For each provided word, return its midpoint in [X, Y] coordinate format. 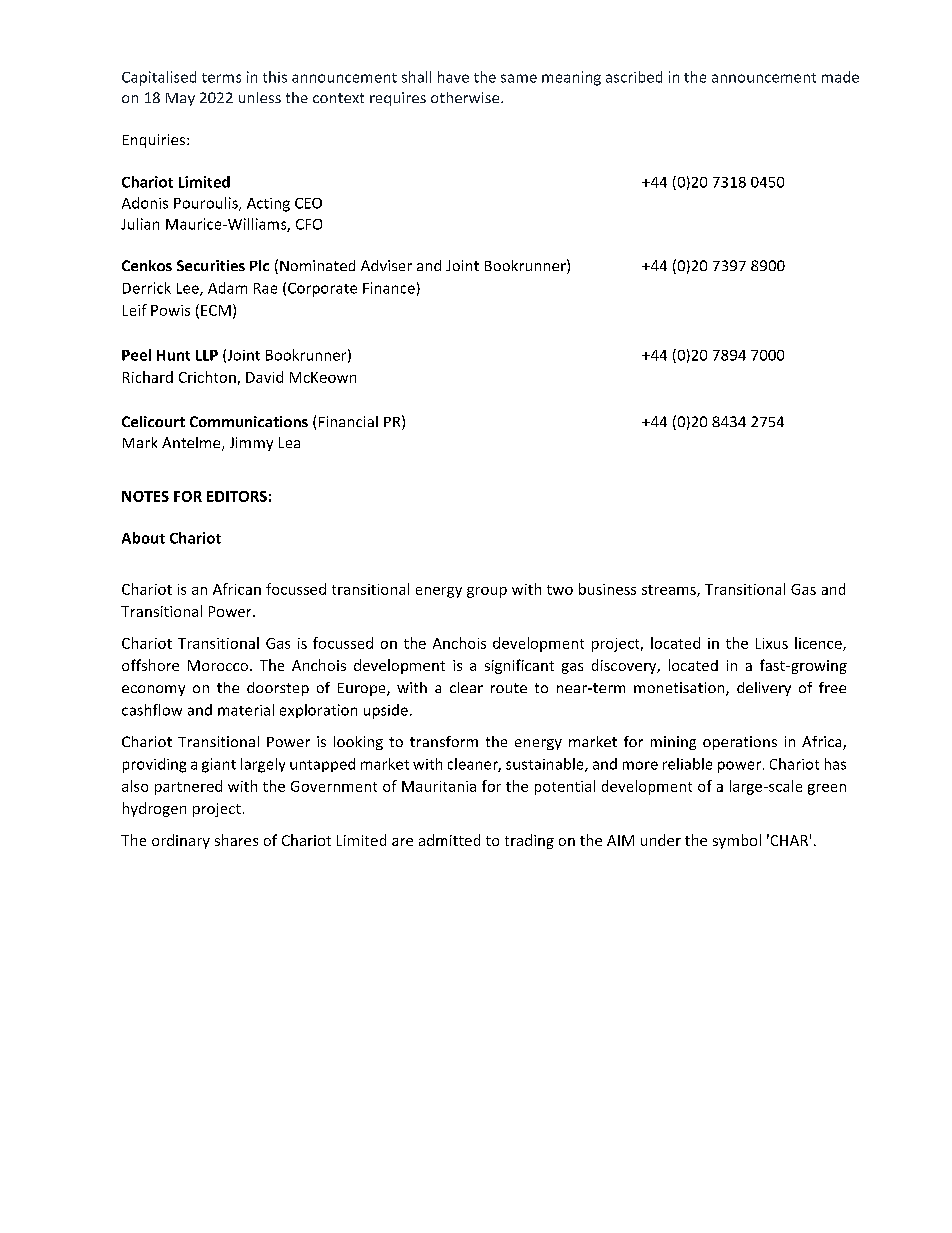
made [840, 77]
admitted [449, 840]
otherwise [466, 97]
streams [670, 591]
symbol [737, 841]
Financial [348, 421]
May [180, 99]
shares [236, 840]
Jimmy [251, 444]
